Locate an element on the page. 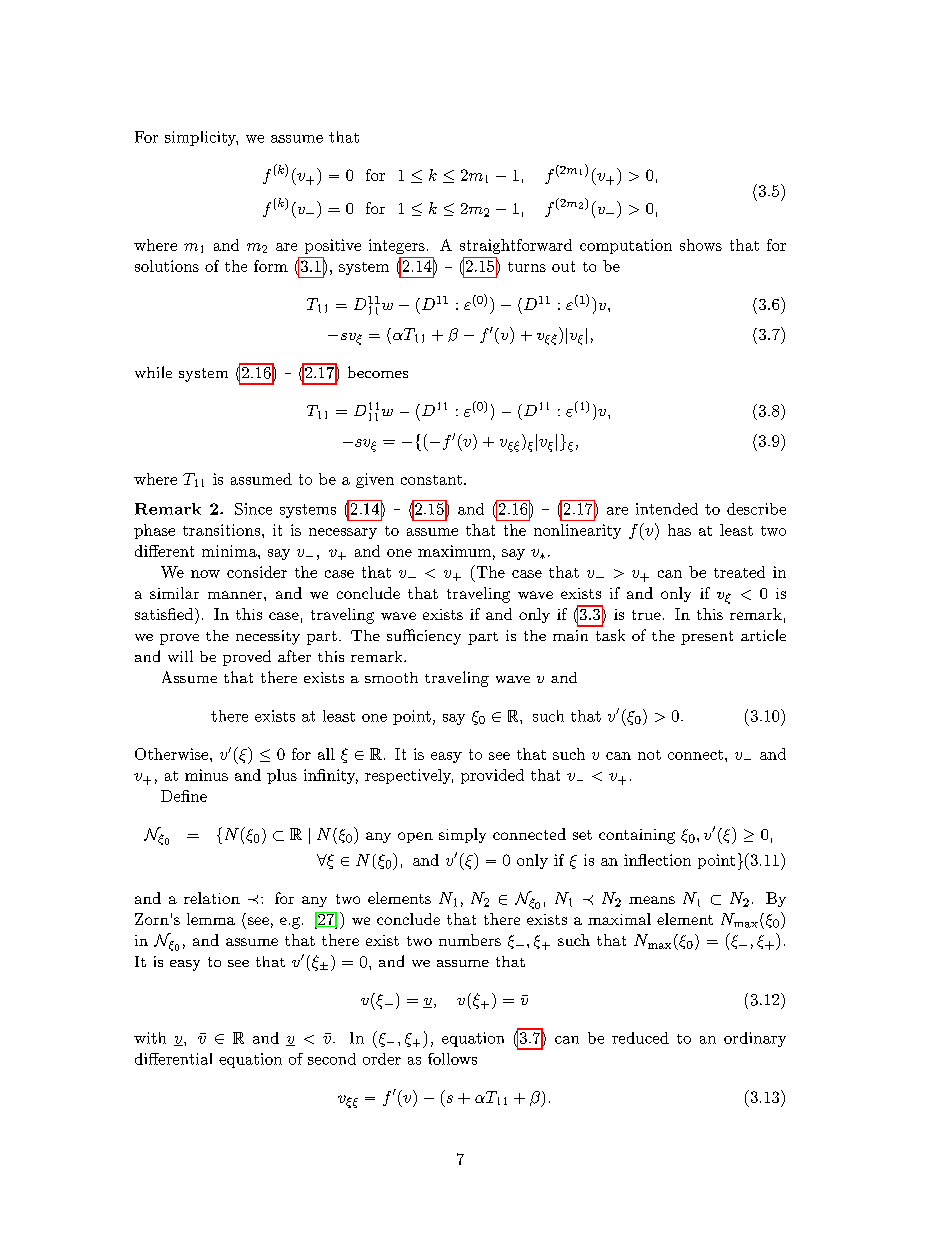 Image resolution: width=952 pixels, height=1233 pixels. form is located at coordinates (271, 266).
